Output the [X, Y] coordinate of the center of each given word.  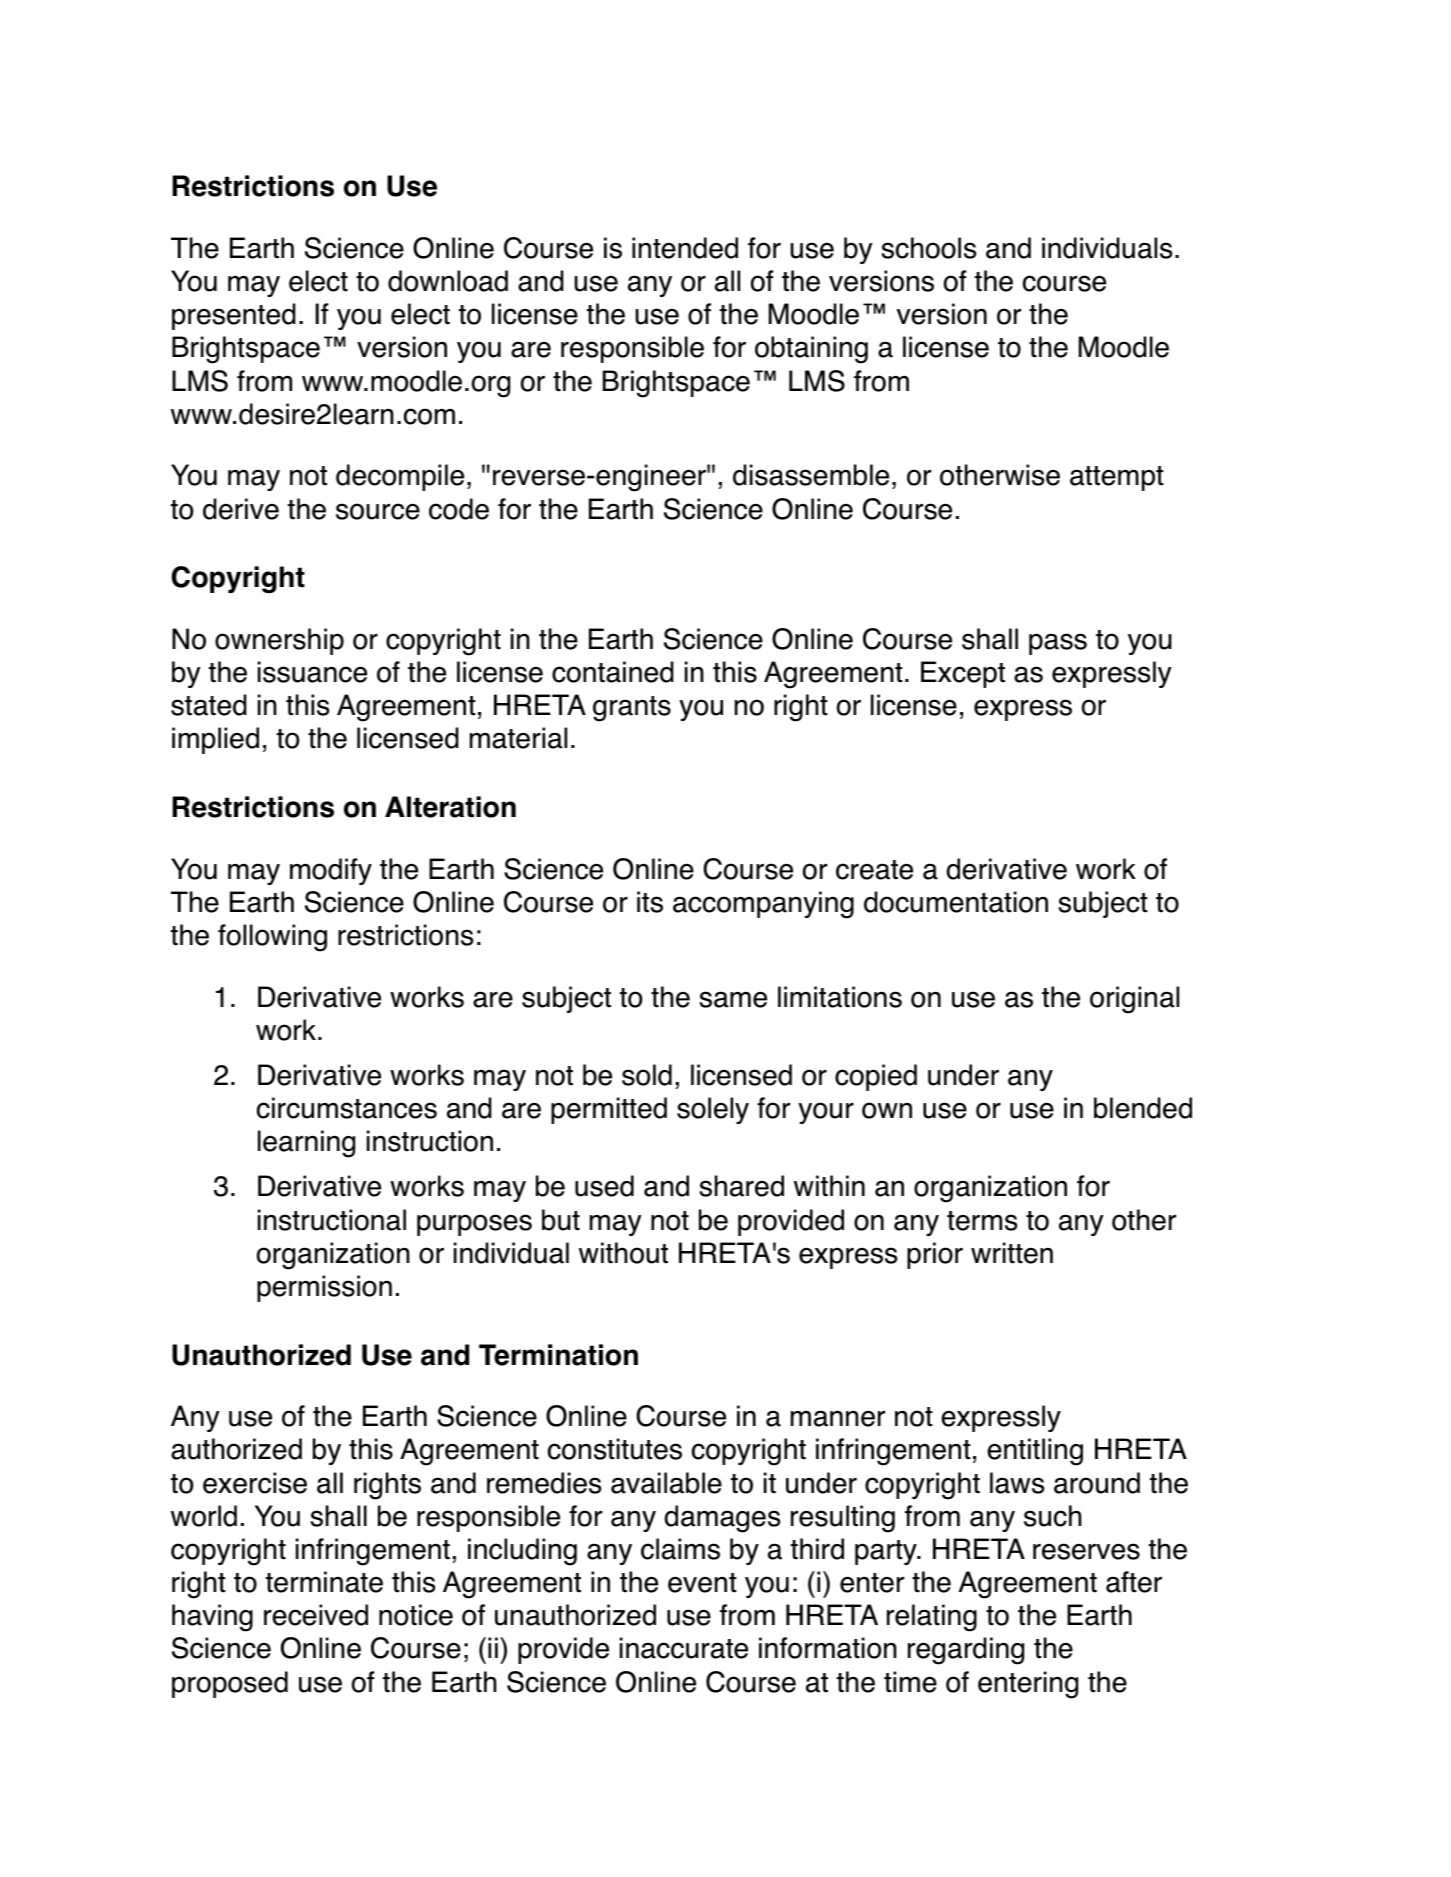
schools [928, 248]
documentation [956, 902]
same [733, 999]
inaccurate [684, 1648]
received [316, 1615]
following [272, 938]
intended [685, 248]
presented [234, 316]
